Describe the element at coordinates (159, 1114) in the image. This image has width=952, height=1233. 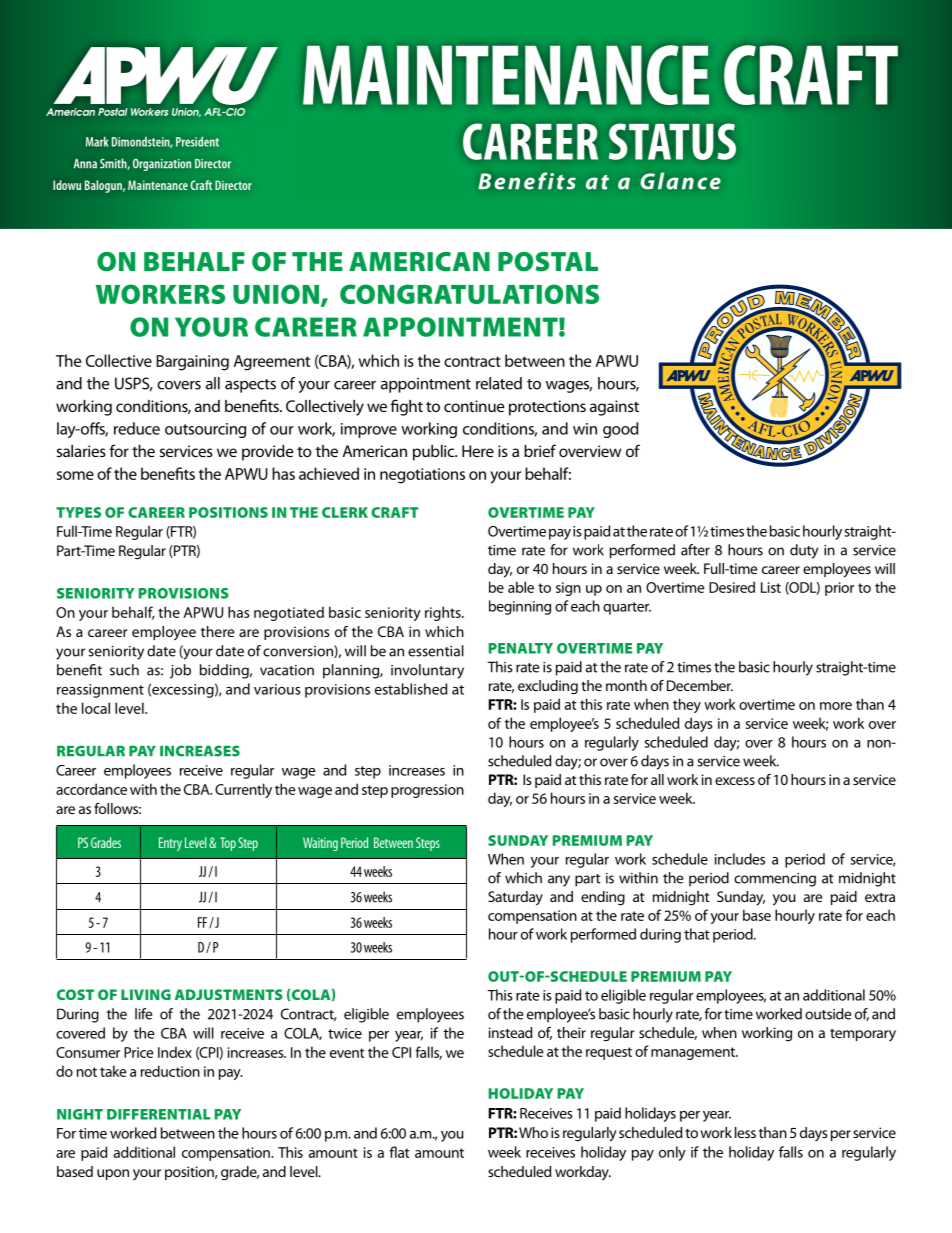
I see `DIFFERENTIAL` at that location.
